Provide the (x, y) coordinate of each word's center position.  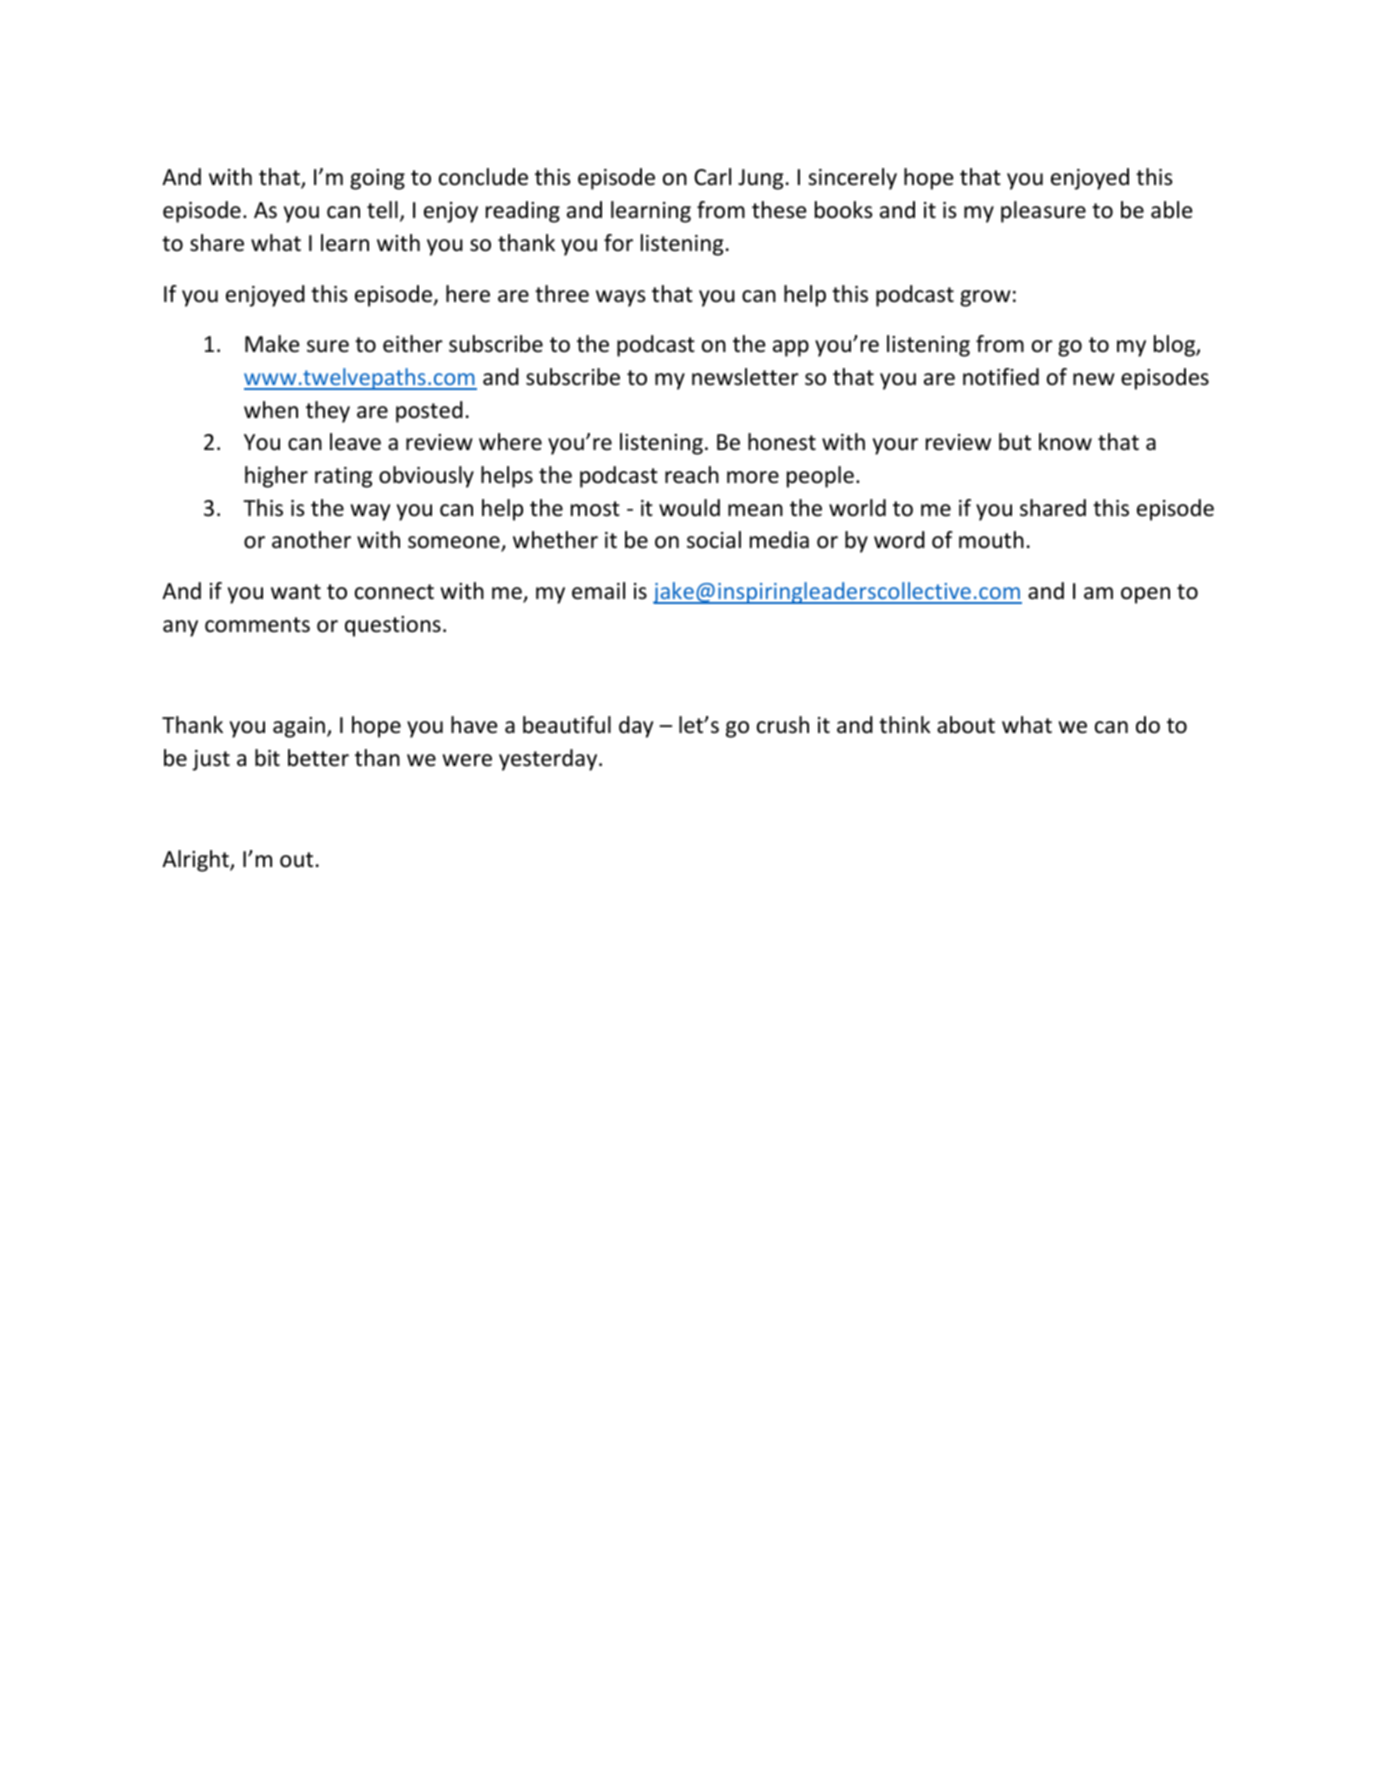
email (598, 591)
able (1172, 210)
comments (257, 625)
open (1145, 595)
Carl (712, 177)
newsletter (745, 377)
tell (382, 210)
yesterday (549, 760)
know (1065, 442)
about (966, 725)
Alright (196, 861)
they (328, 412)
